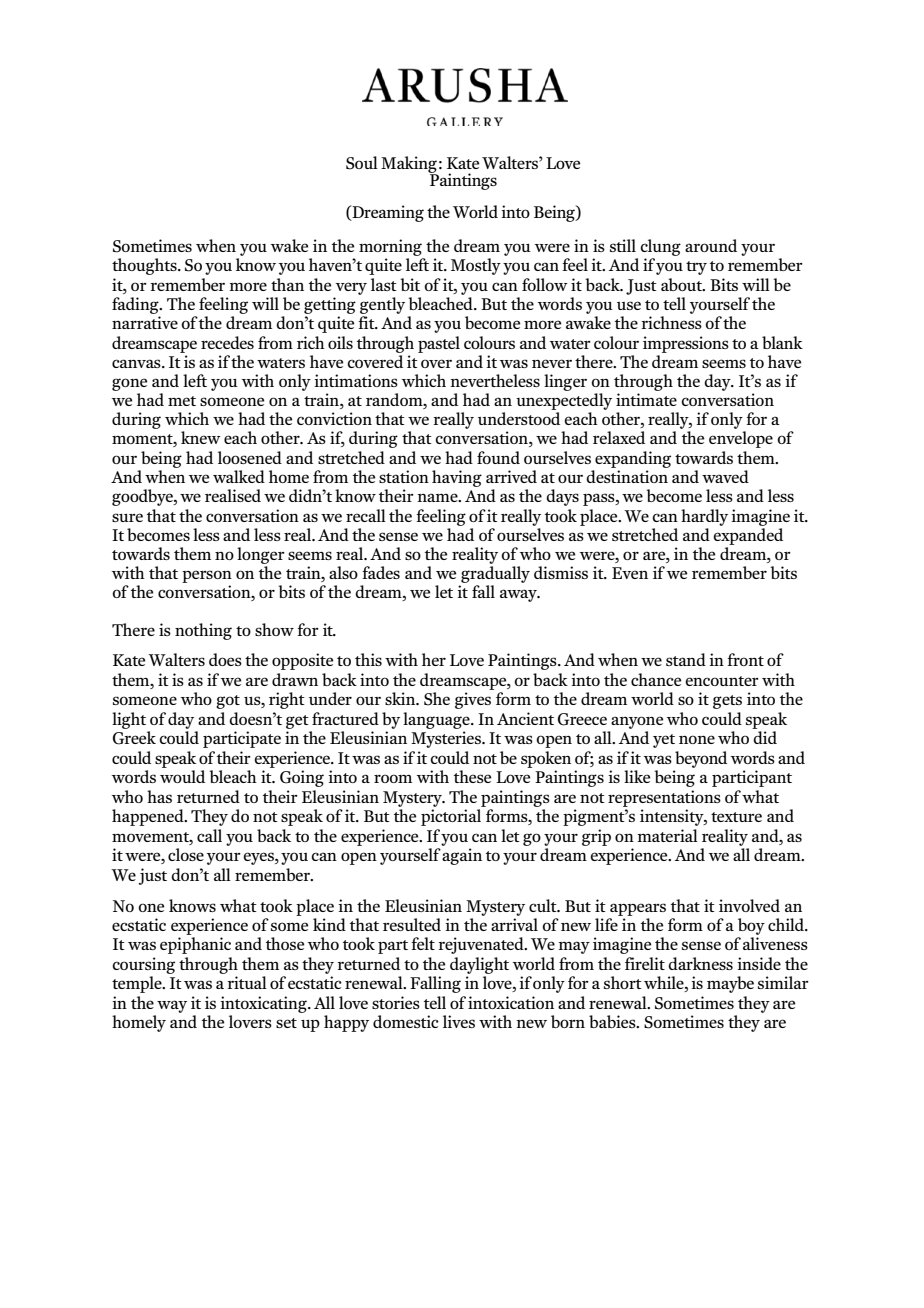  Describe the element at coordinates (457, 478) in the page. I see `having` at that location.
